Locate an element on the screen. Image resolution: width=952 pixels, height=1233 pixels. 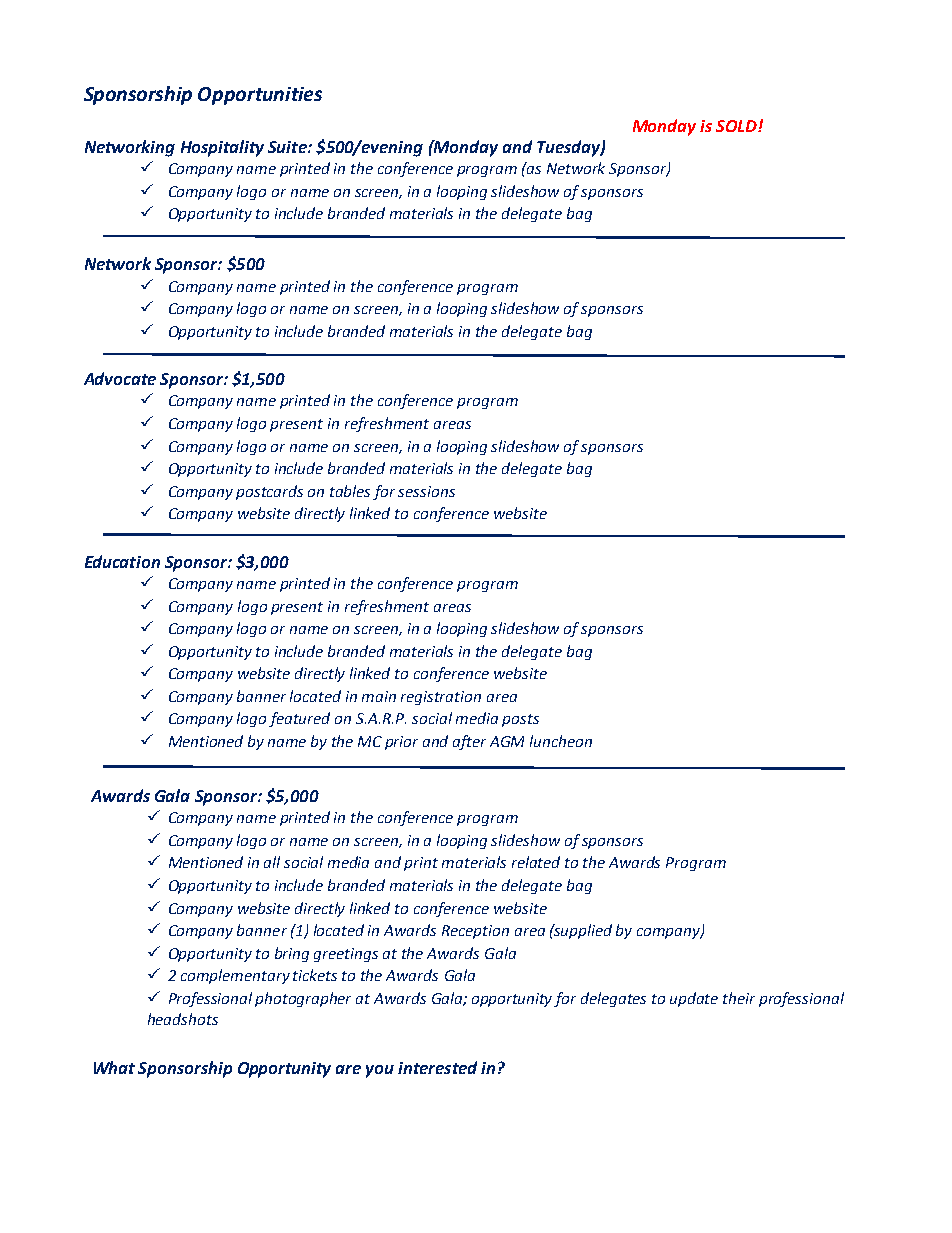
luncheon is located at coordinates (561, 741).
